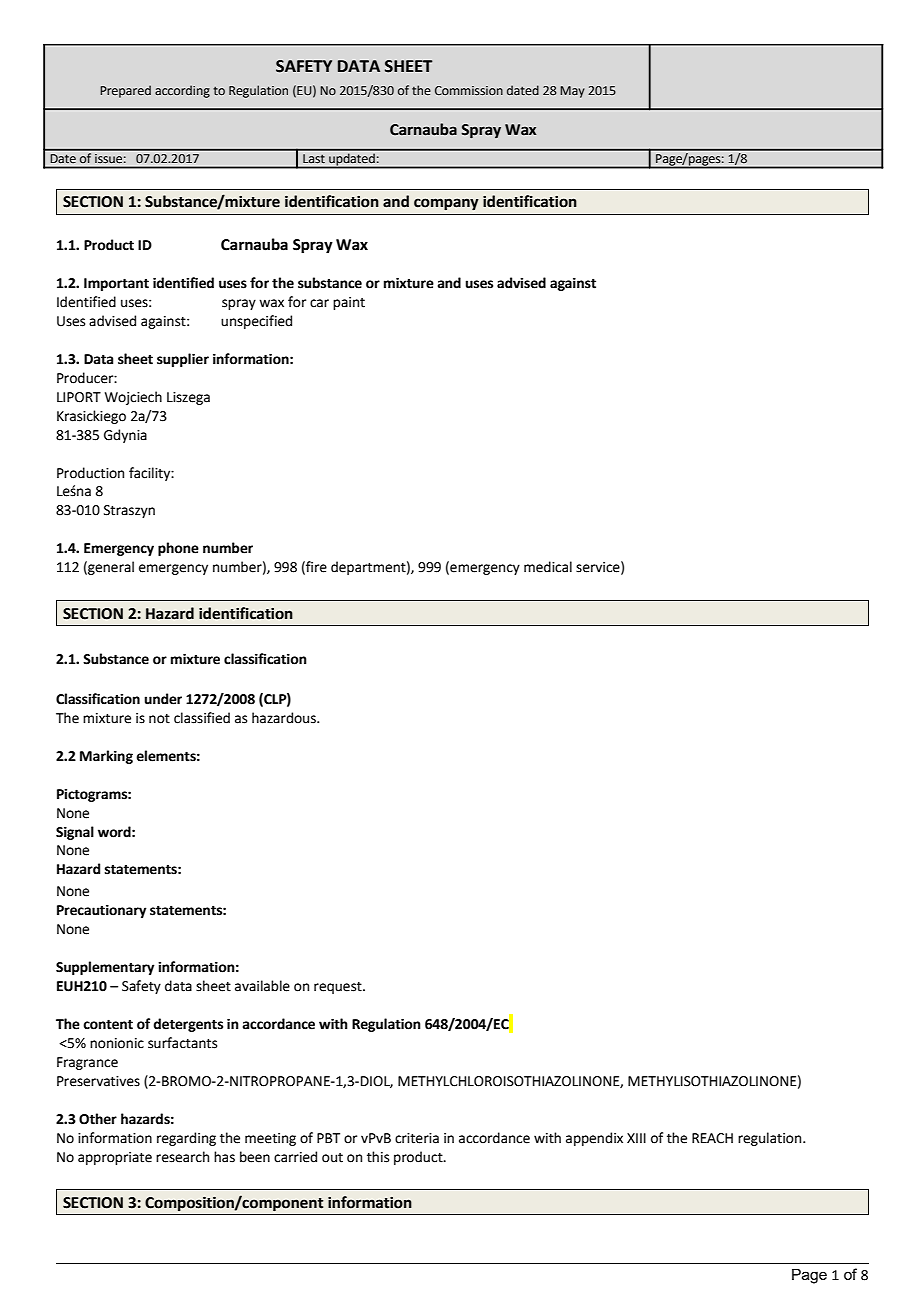 This screenshot has height=1308, width=924. Describe the element at coordinates (163, 699) in the screenshot. I see `under` at that location.
